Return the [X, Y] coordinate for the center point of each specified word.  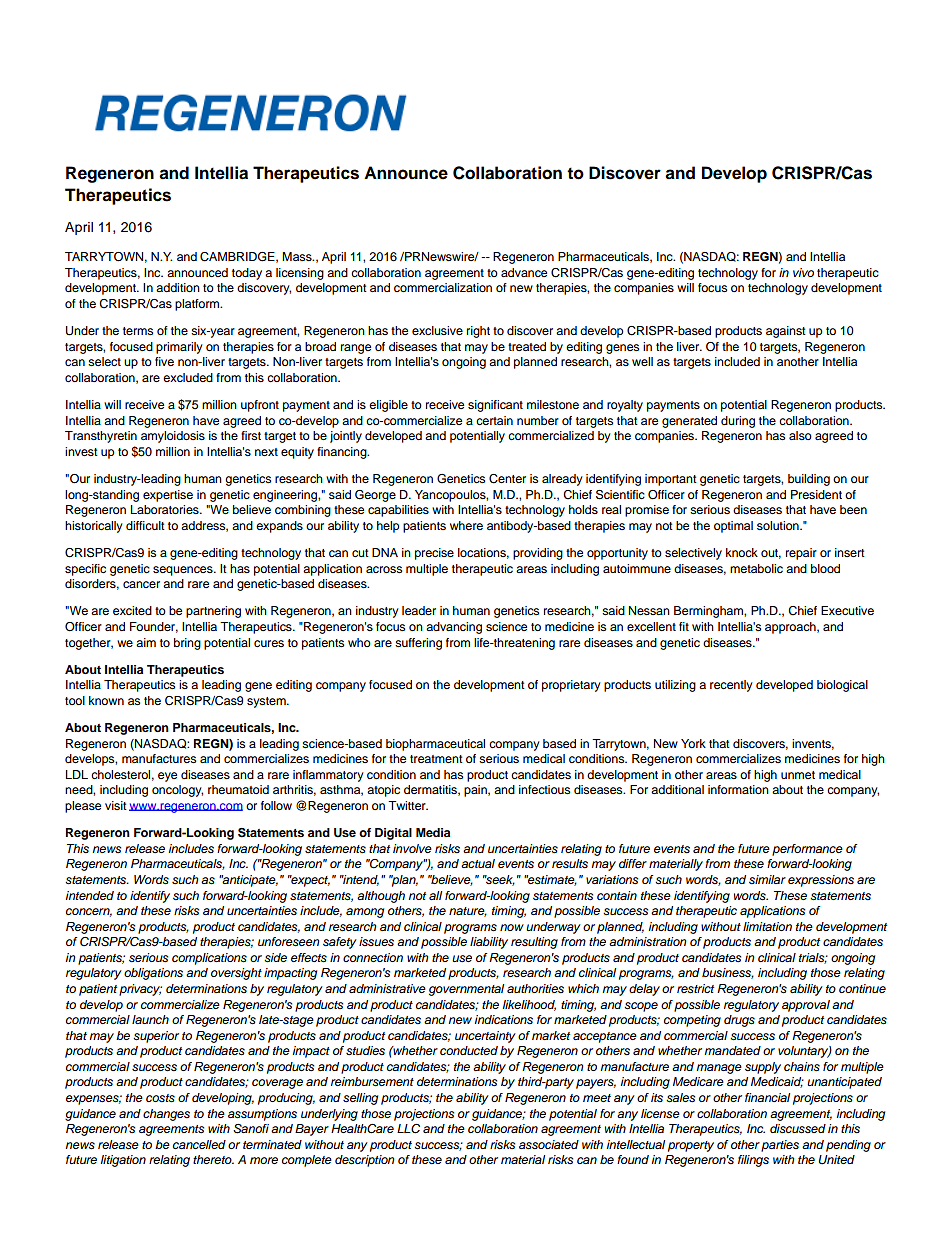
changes [166, 1115]
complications [209, 959]
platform [198, 305]
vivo [803, 272]
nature [468, 912]
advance [524, 272]
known [106, 700]
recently [731, 686]
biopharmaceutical [435, 745]
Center [507, 479]
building [809, 480]
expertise [168, 496]
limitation [767, 926]
